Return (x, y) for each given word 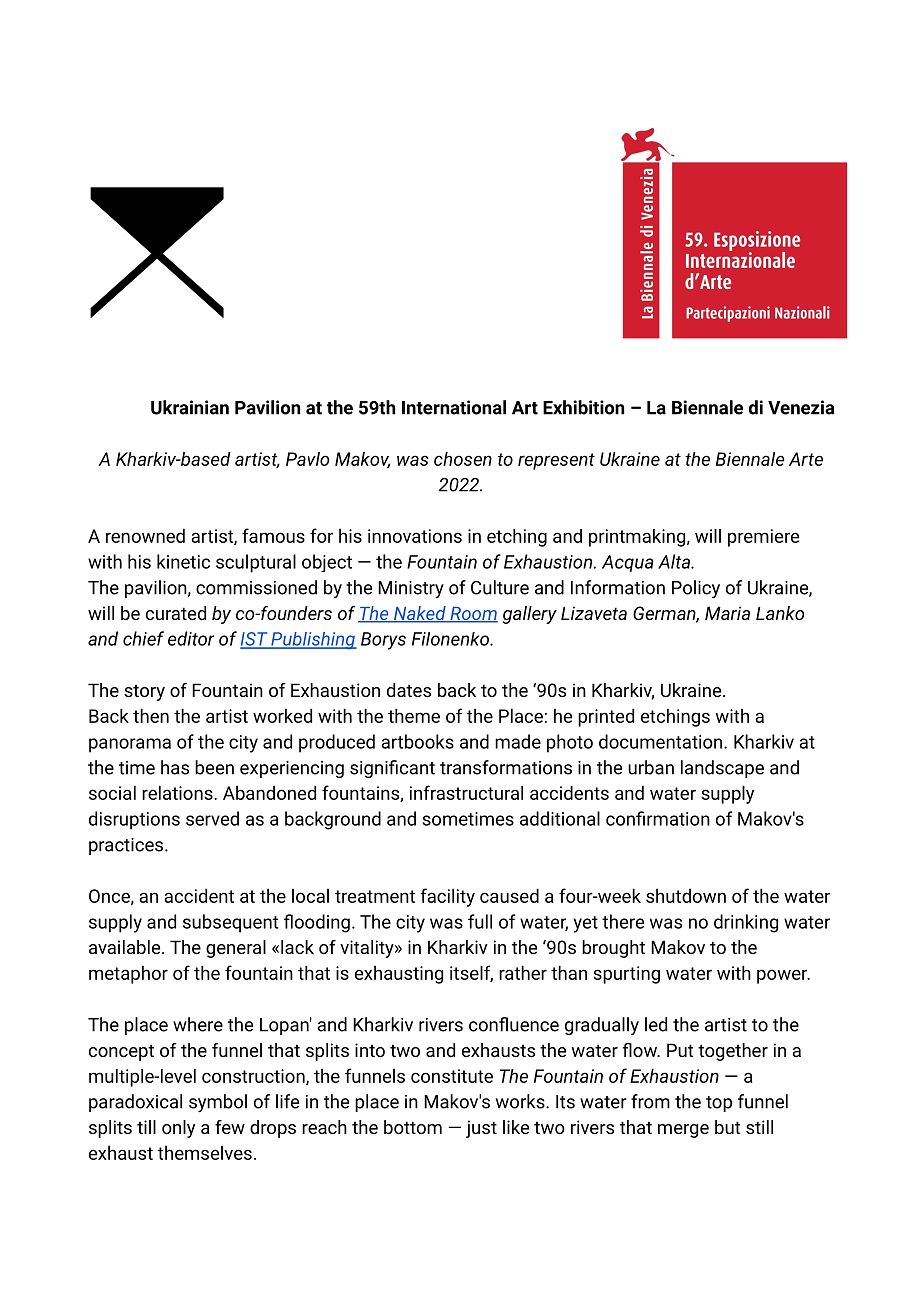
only (178, 1129)
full (480, 921)
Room (473, 615)
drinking (746, 923)
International (454, 407)
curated (176, 613)
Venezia (801, 407)
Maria (727, 613)
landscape (722, 769)
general (236, 949)
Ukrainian (190, 407)
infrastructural (466, 792)
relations (178, 792)
